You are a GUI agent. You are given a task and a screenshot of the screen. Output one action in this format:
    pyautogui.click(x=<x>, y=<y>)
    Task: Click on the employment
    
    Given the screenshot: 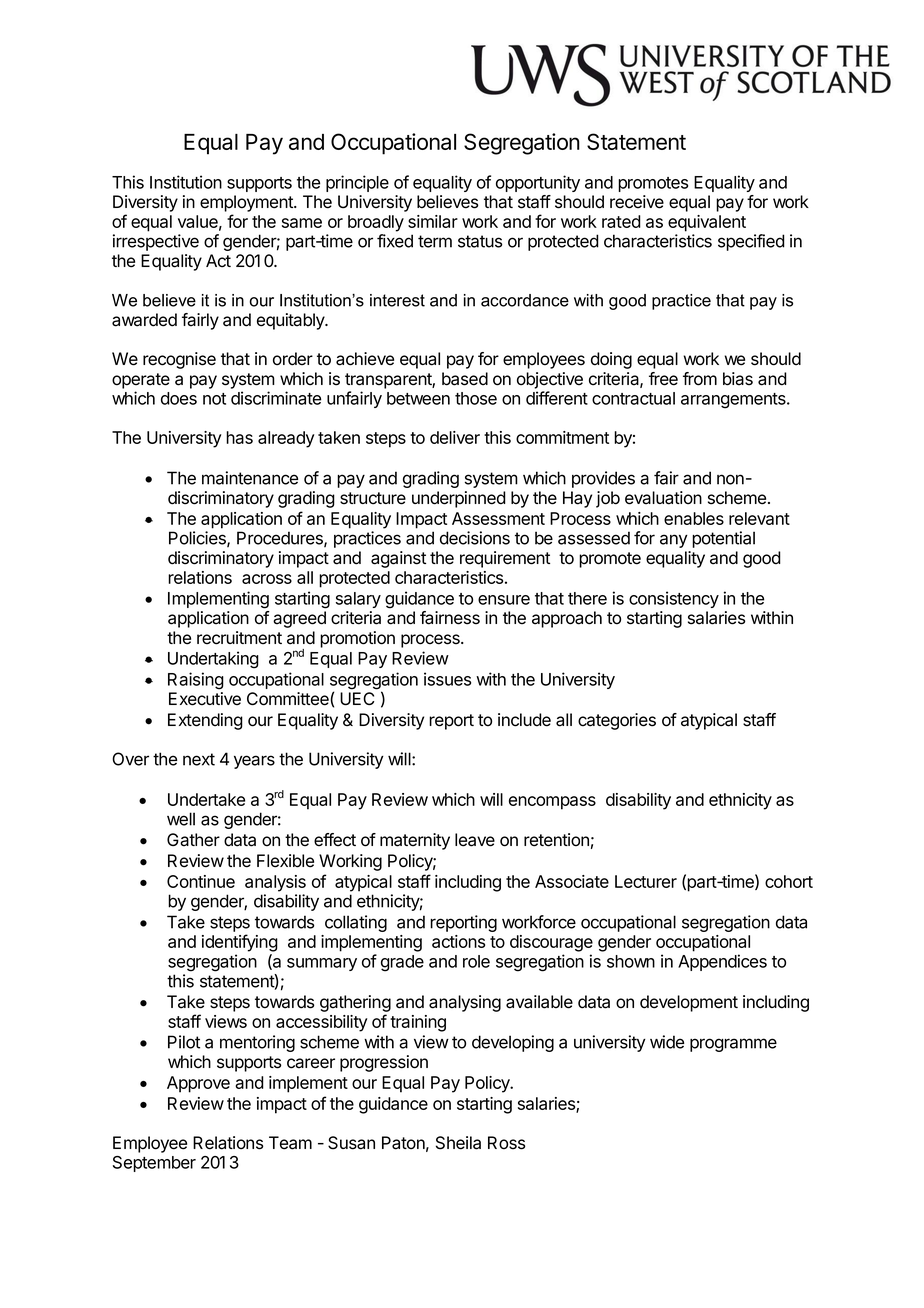 What is the action you would take?
    pyautogui.click(x=247, y=203)
